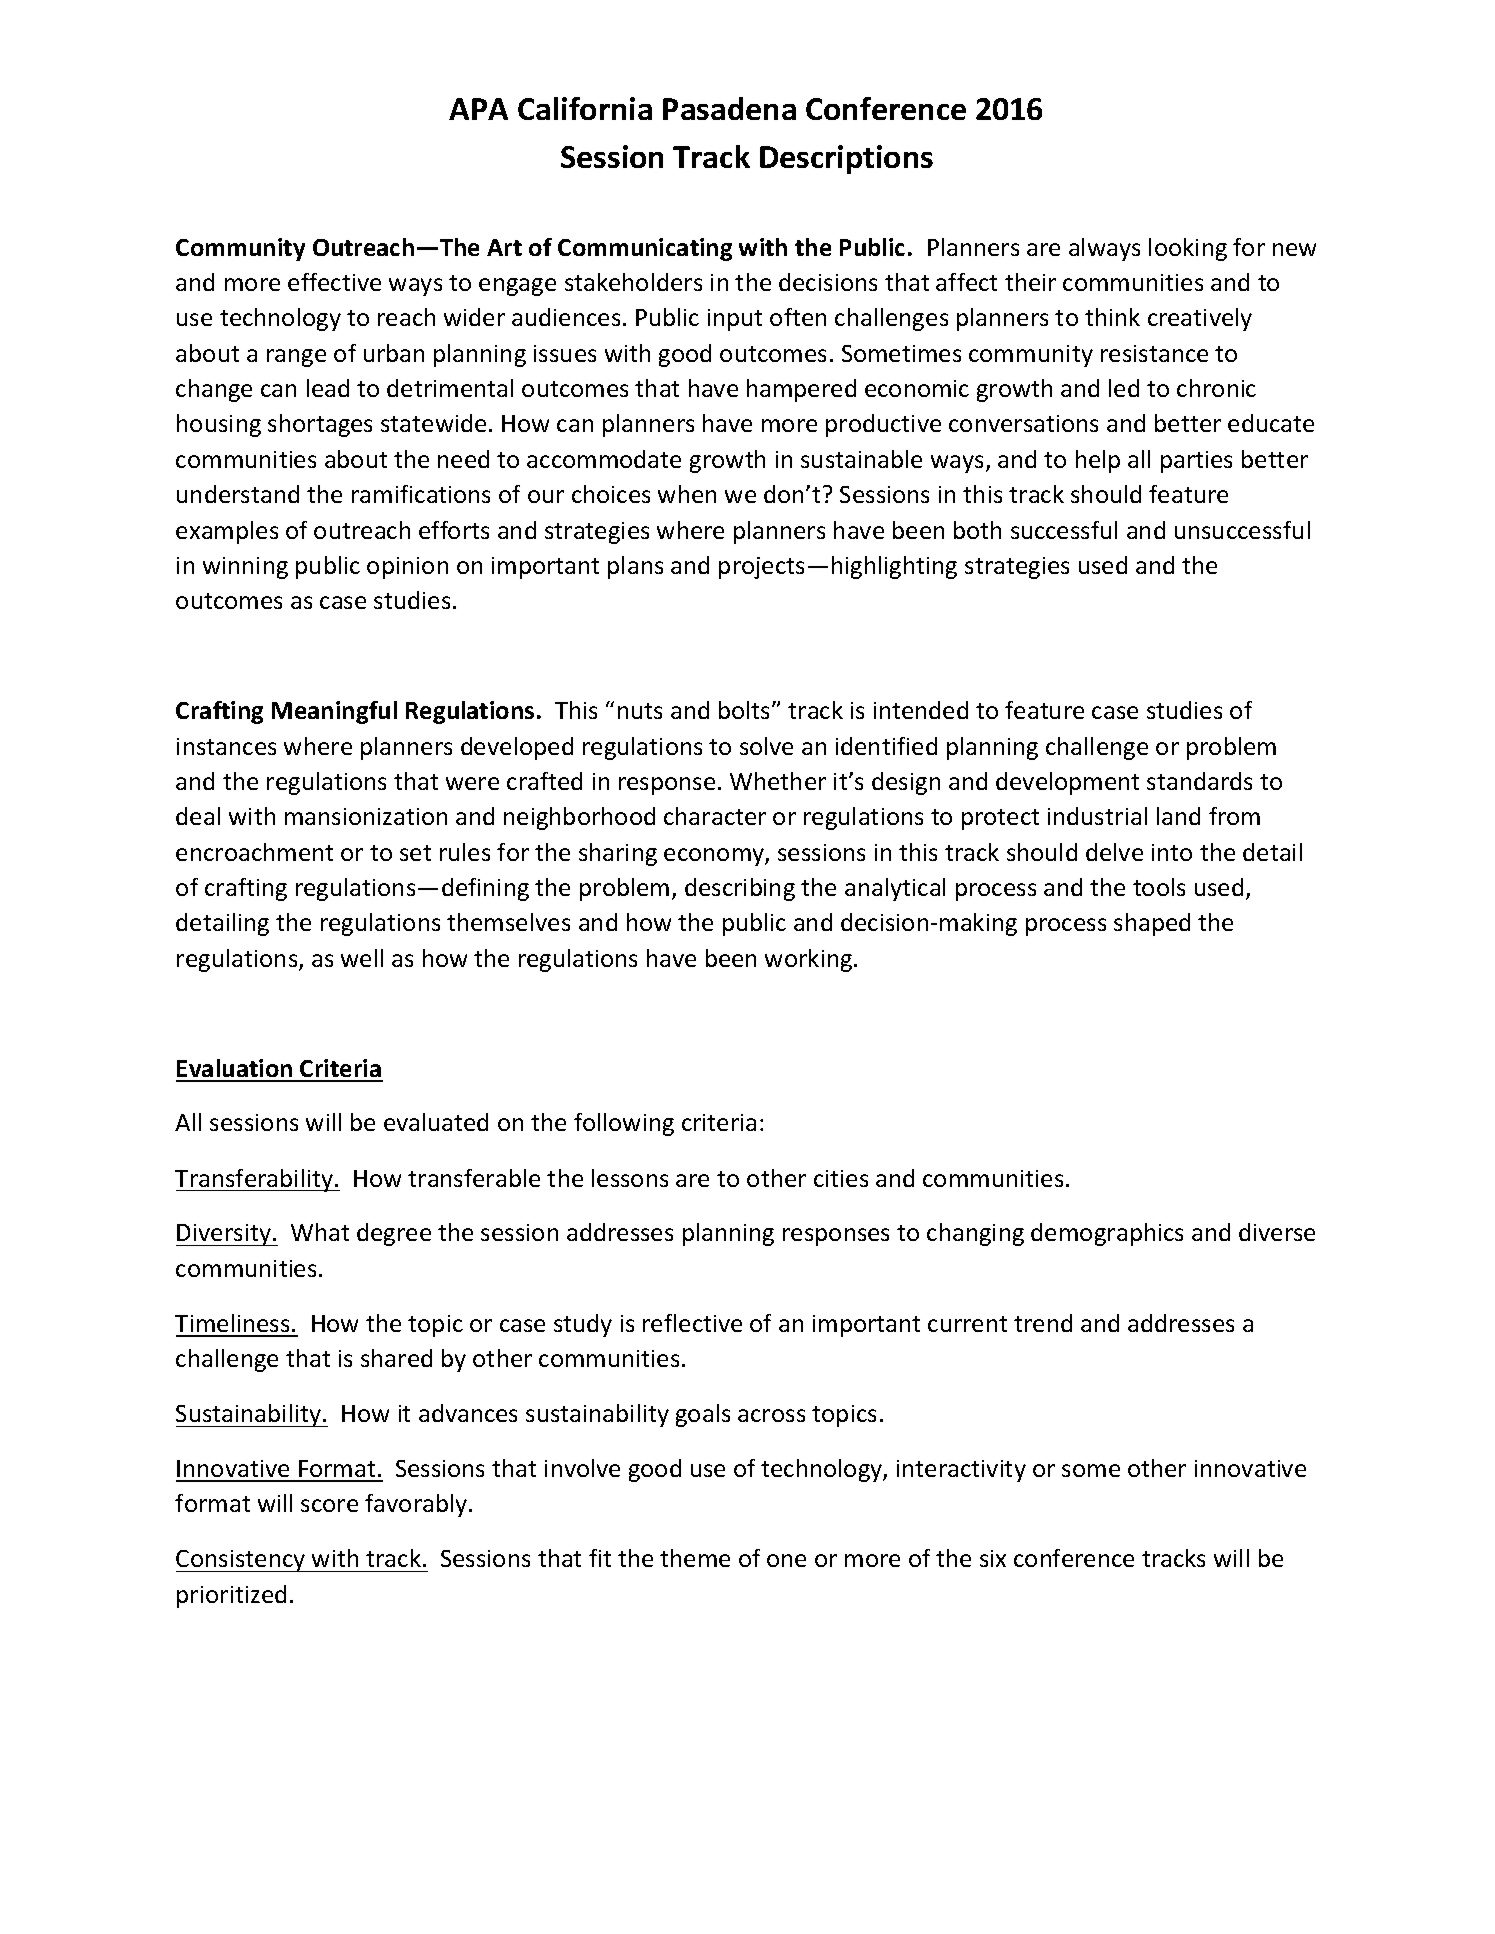 Image resolution: width=1495 pixels, height=1934 pixels. Describe the element at coordinates (841, 1178) in the screenshot. I see `cities` at that location.
